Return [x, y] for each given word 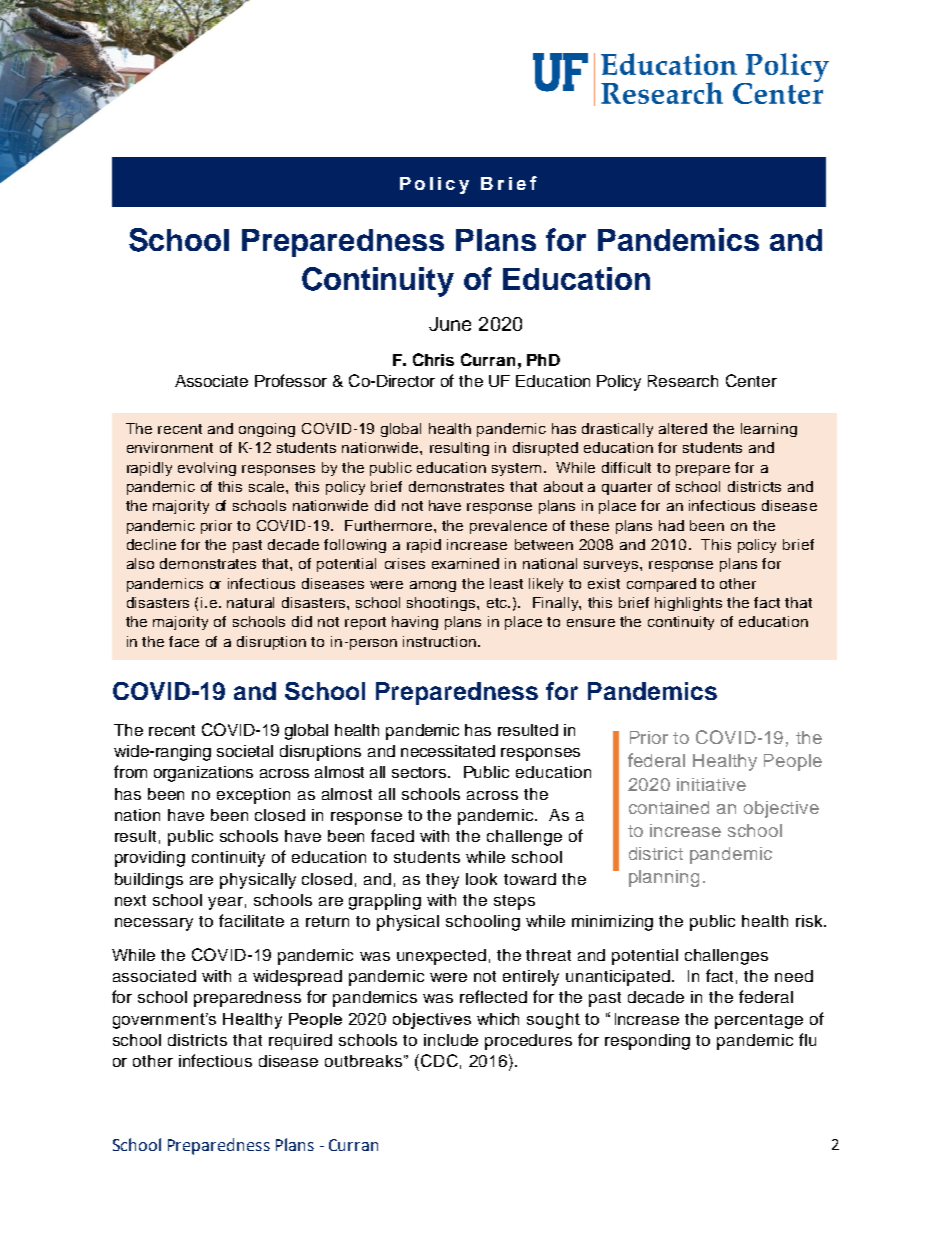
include [451, 1040]
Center [751, 380]
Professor [291, 380]
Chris [433, 359]
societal [245, 751]
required [300, 1042]
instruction [441, 641]
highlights [688, 604]
